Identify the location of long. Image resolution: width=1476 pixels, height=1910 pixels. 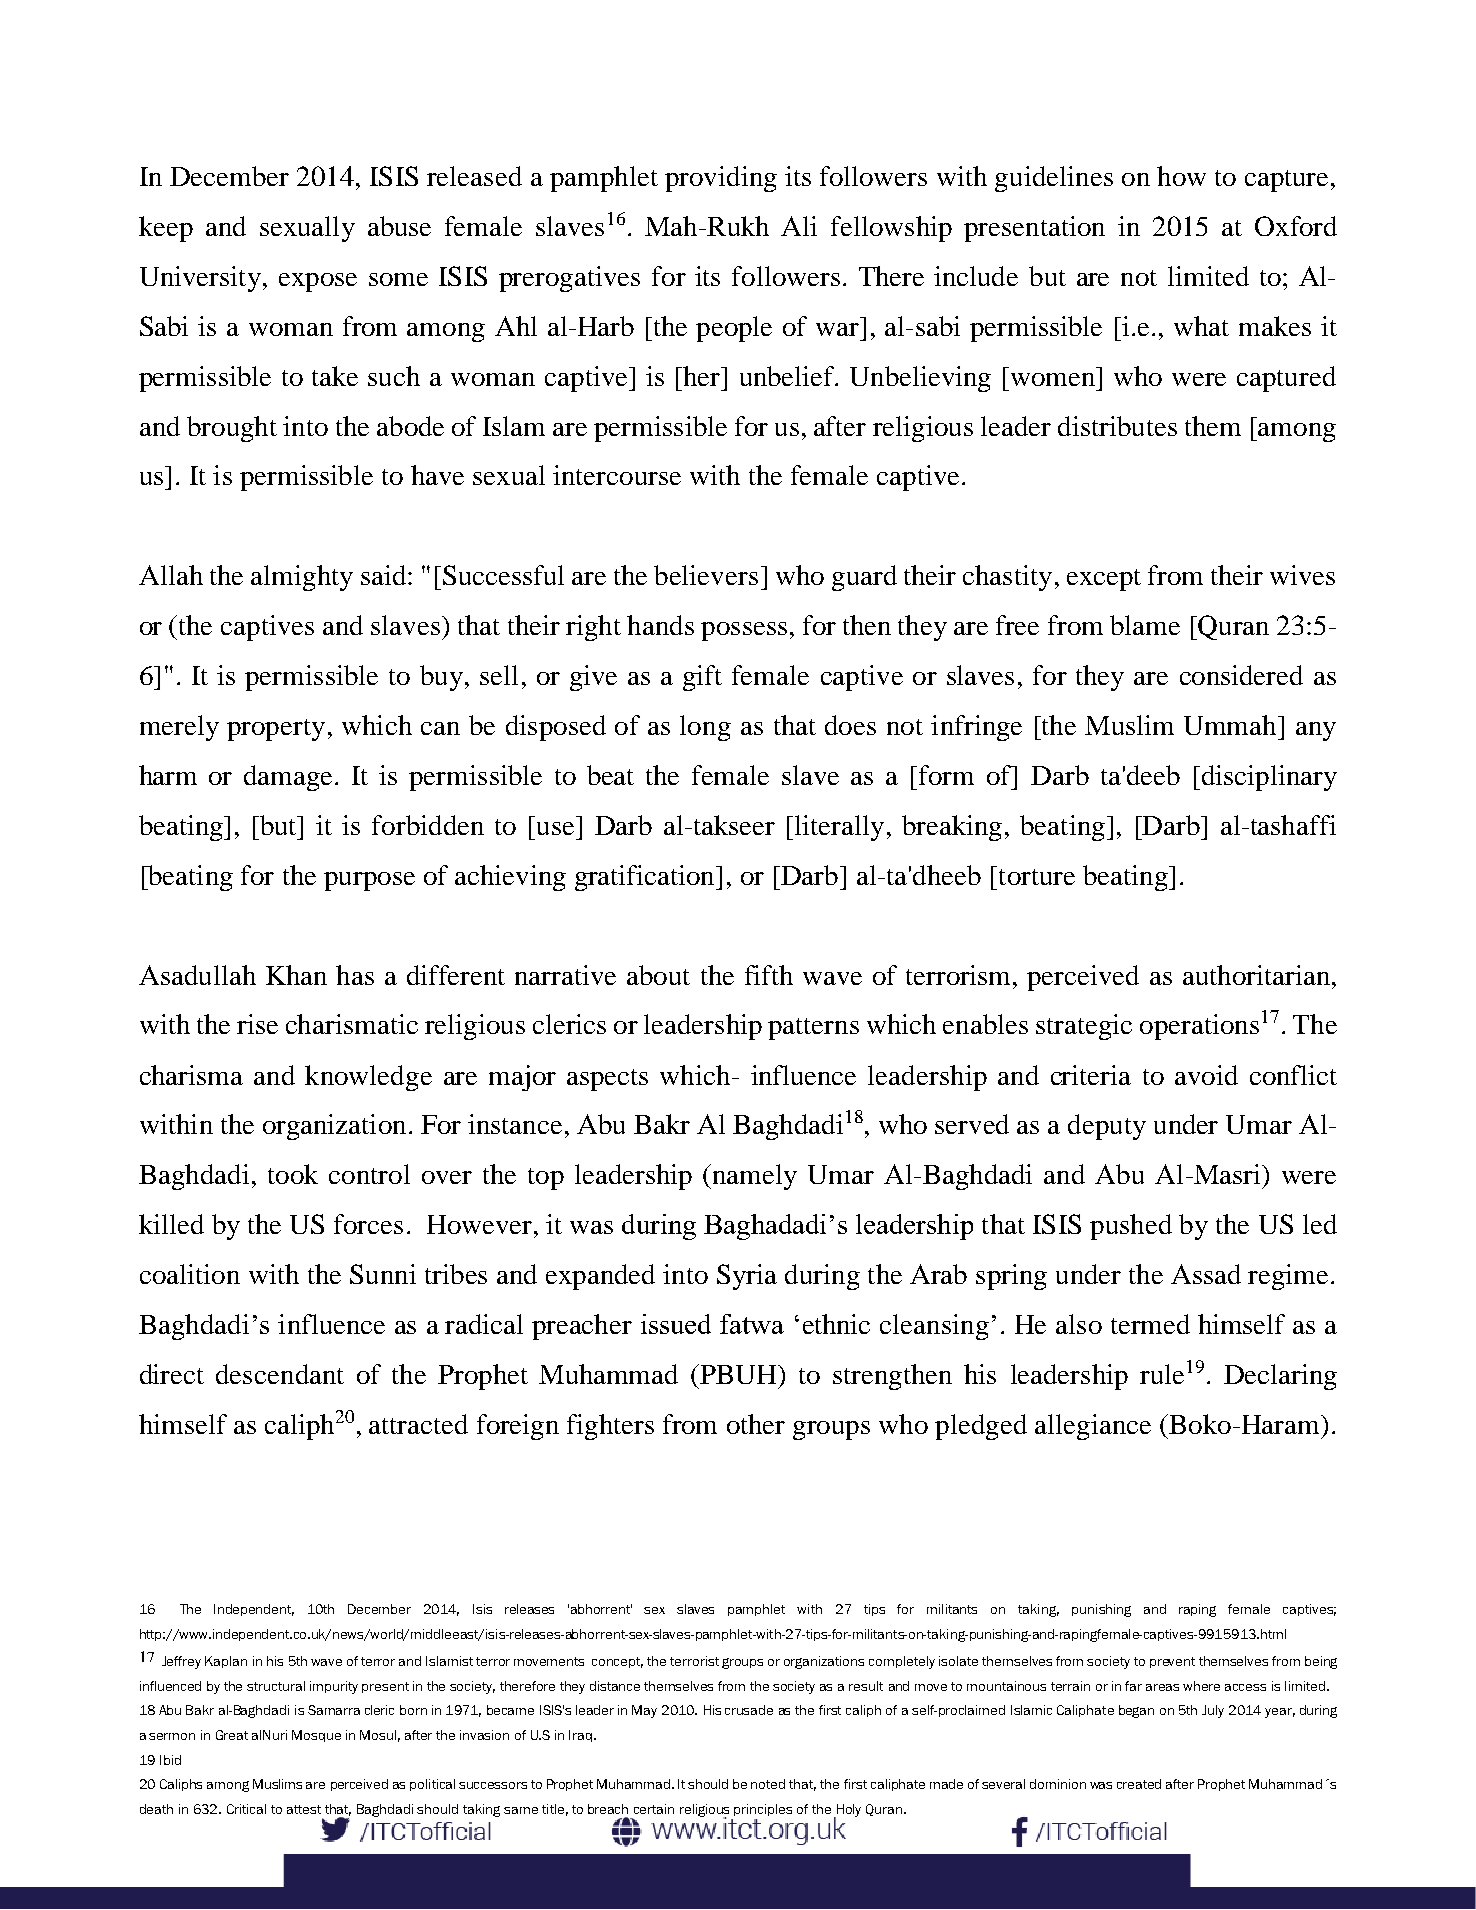
(705, 728).
